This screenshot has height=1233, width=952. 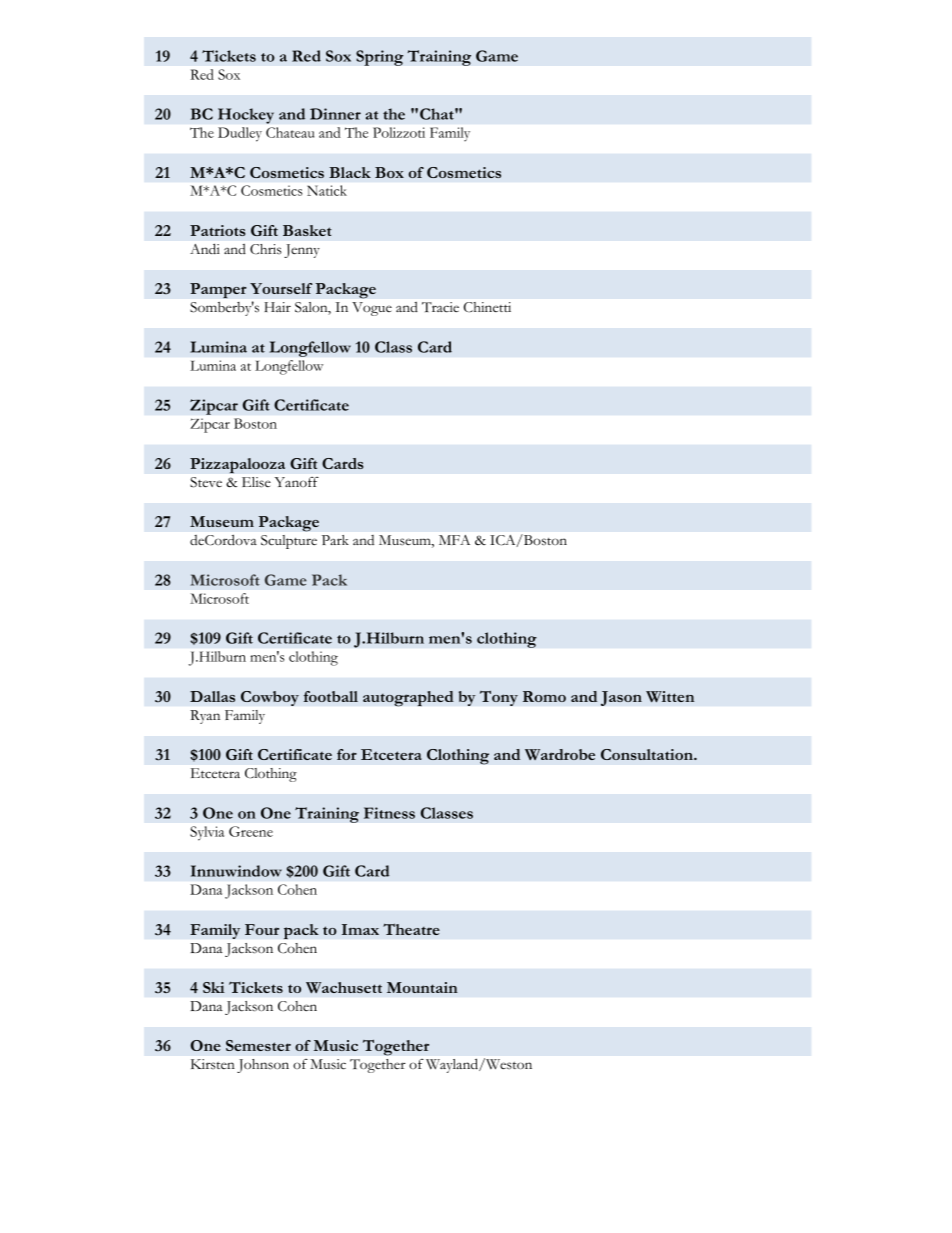 What do you see at coordinates (240, 134) in the screenshot?
I see `Dudley` at bounding box center [240, 134].
